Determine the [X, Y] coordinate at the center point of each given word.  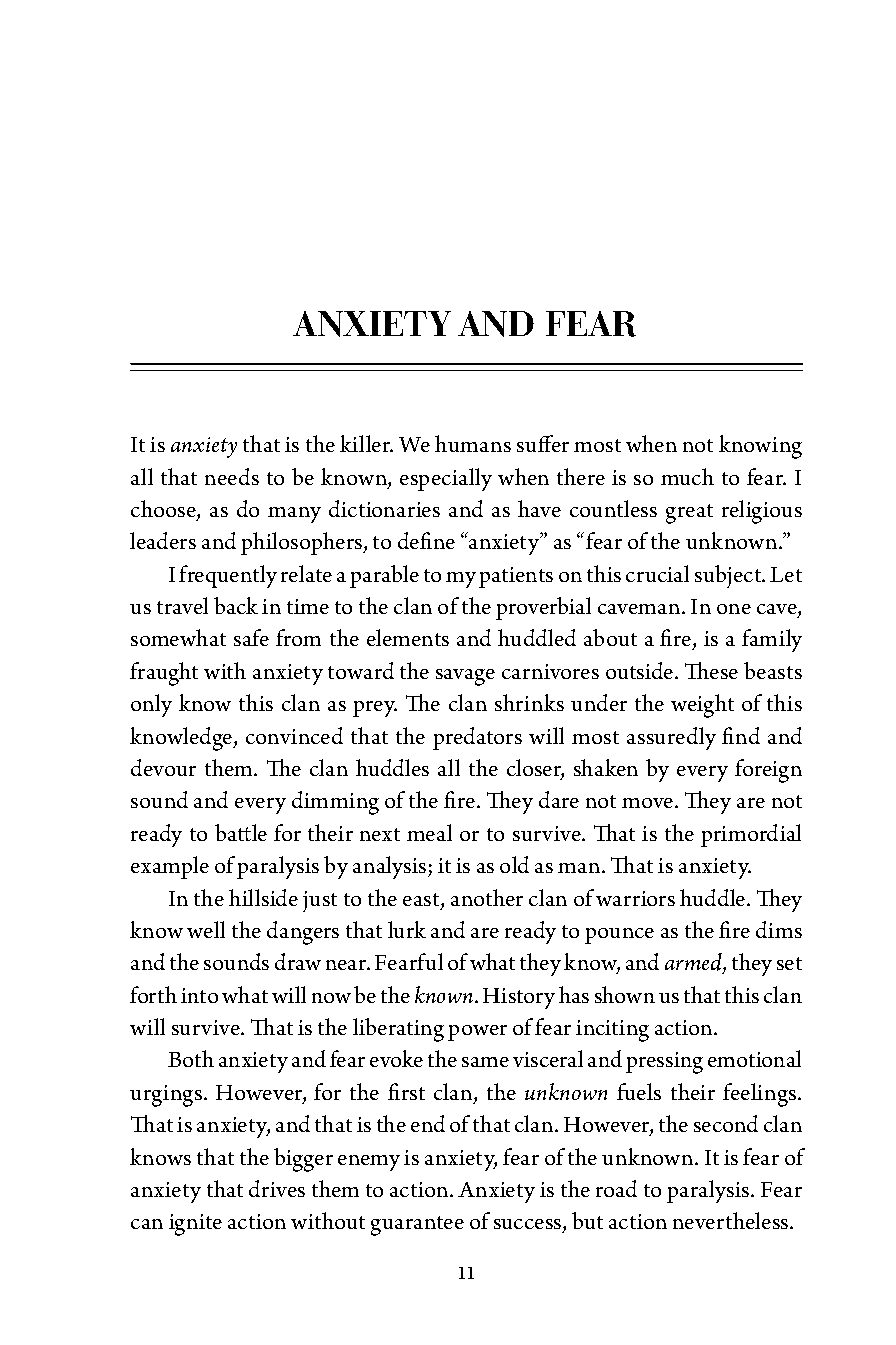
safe [251, 637]
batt [233, 832]
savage [465, 677]
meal [429, 832]
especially [446, 479]
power [477, 1033]
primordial [751, 835]
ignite [195, 1225]
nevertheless [732, 1220]
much [687, 476]
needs [232, 476]
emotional [754, 1058]
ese [724, 674]
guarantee [417, 1226]
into [199, 995]
